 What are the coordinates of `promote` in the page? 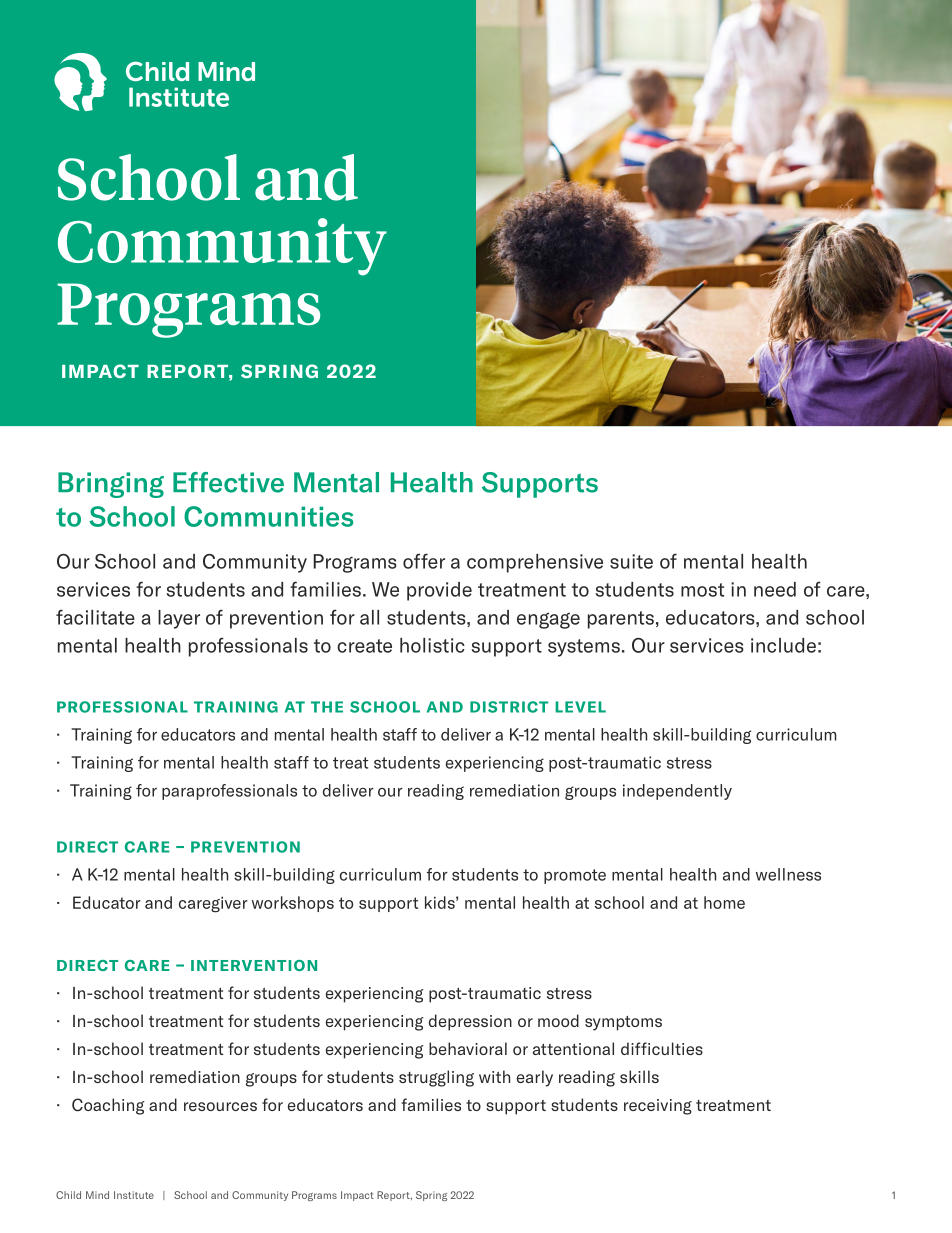 It's located at (575, 876).
